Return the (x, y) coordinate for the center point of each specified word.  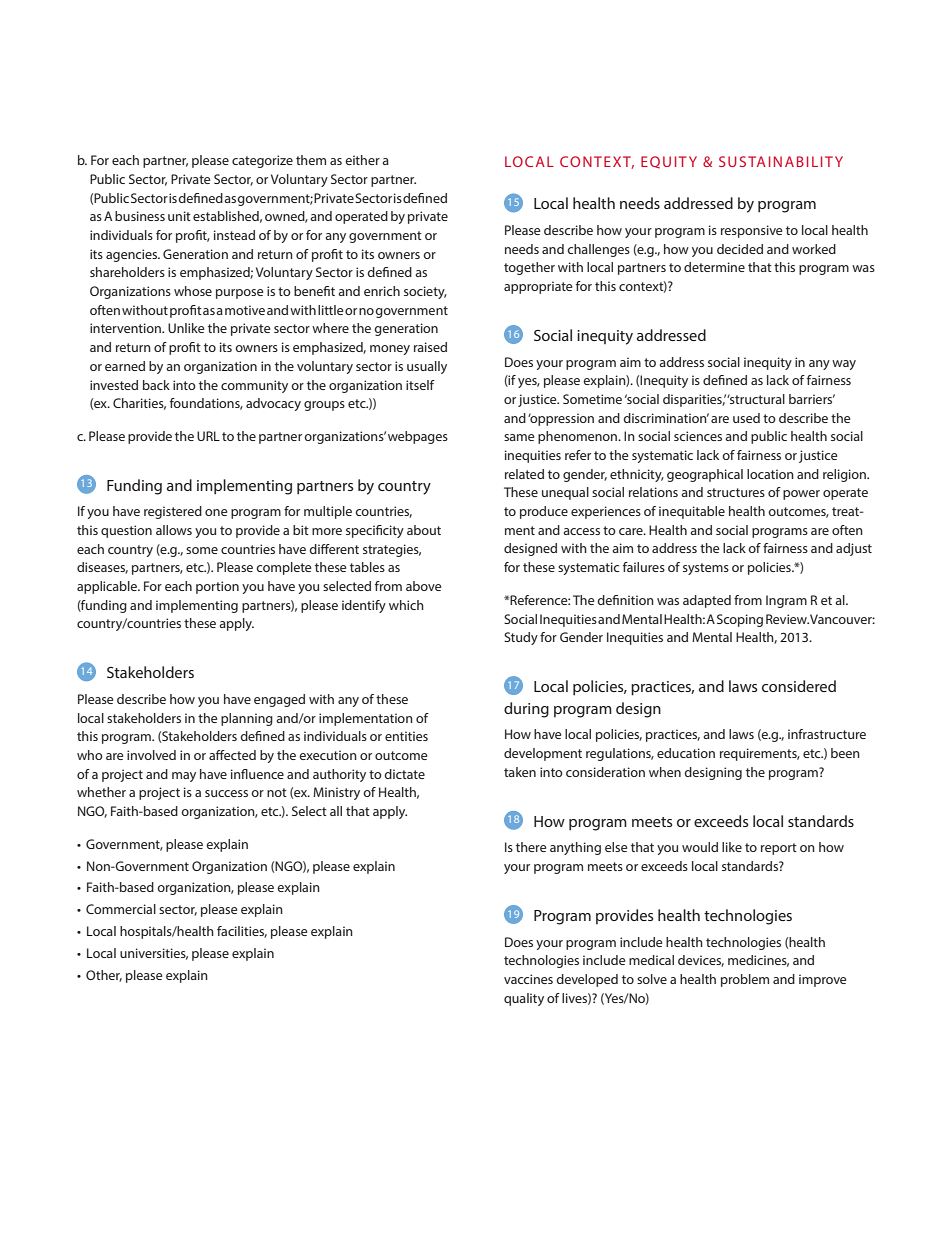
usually (427, 367)
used (746, 418)
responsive (752, 231)
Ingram (786, 601)
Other (104, 976)
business (140, 216)
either (362, 160)
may (184, 777)
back (156, 385)
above (424, 586)
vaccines (528, 979)
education (686, 753)
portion (217, 587)
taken (520, 772)
